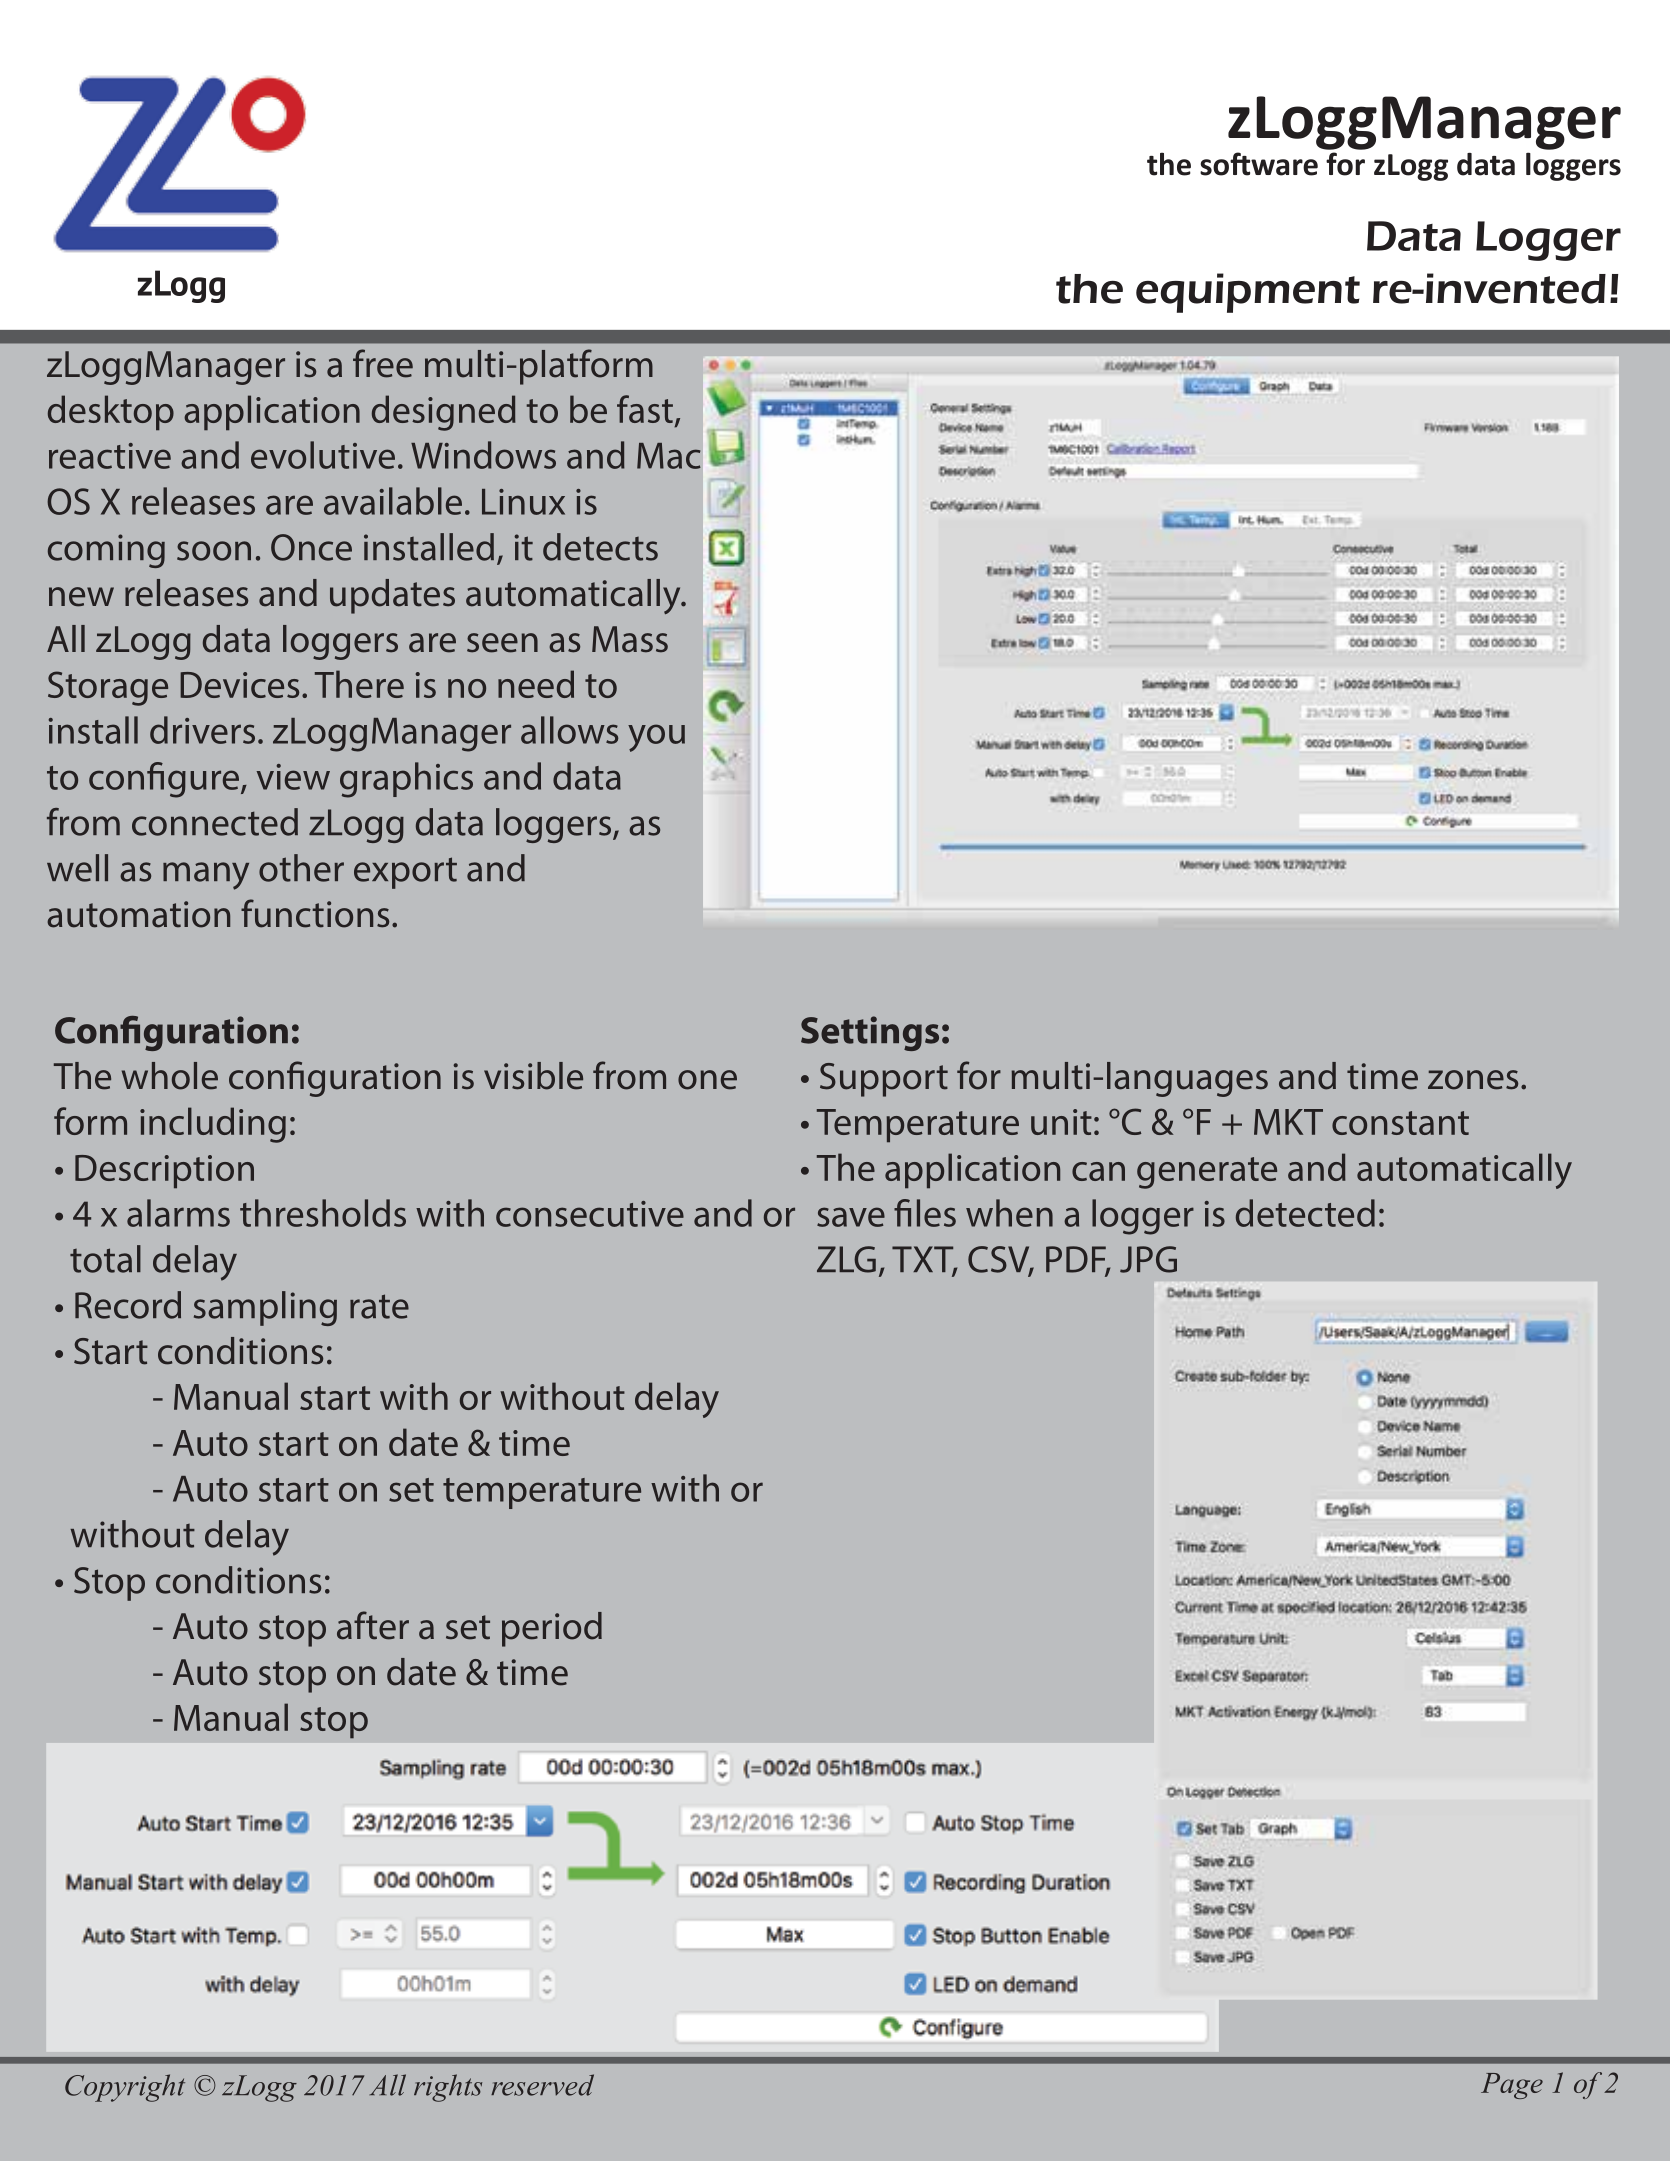 The image size is (1670, 2161). Describe the element at coordinates (125, 2088) in the page. I see `Copyright` at that location.
